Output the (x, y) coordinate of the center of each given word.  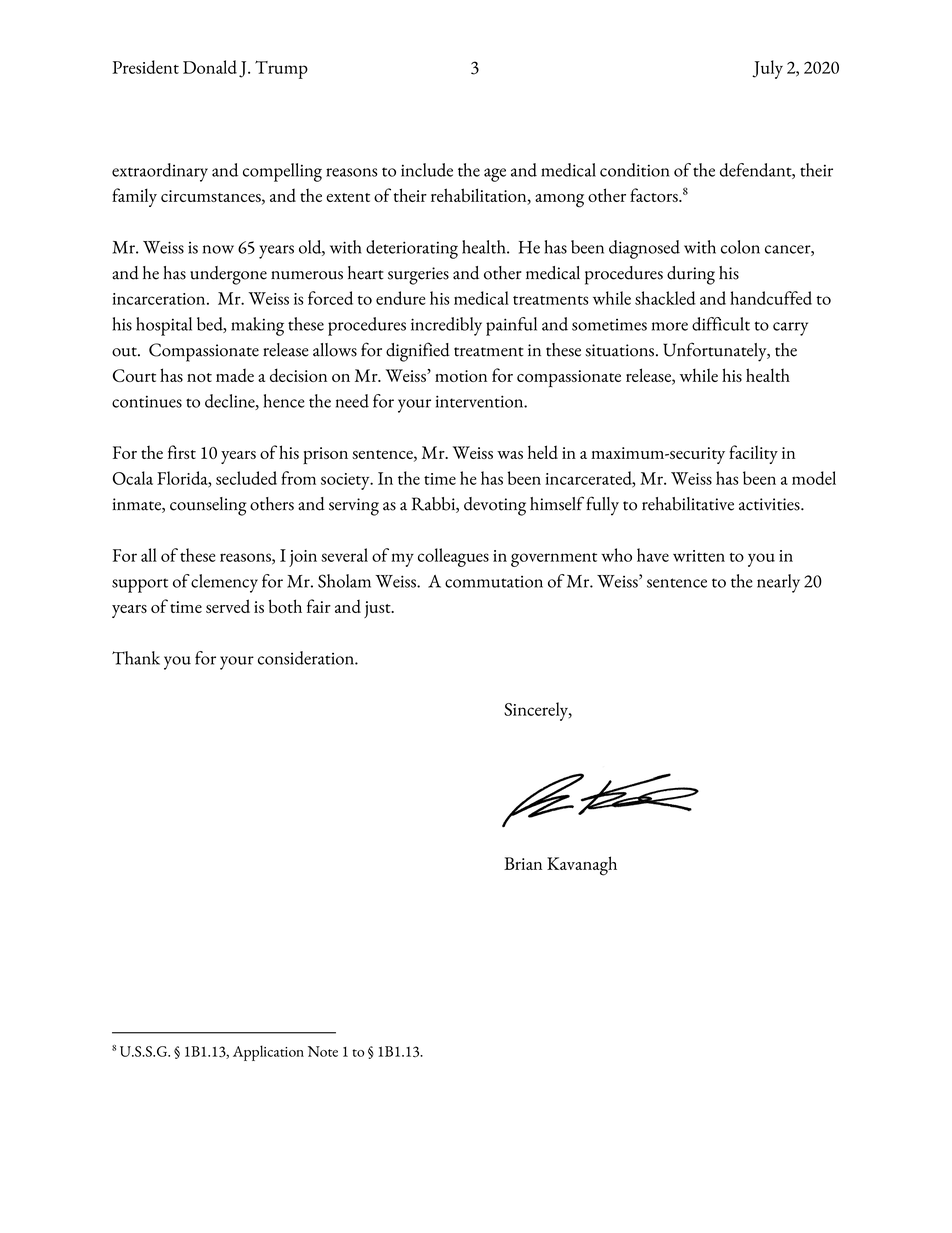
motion (461, 376)
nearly (778, 583)
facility (753, 454)
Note (323, 1051)
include (427, 170)
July (767, 69)
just (378, 609)
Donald (210, 67)
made (235, 375)
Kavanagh (582, 866)
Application (268, 1053)
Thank (136, 658)
